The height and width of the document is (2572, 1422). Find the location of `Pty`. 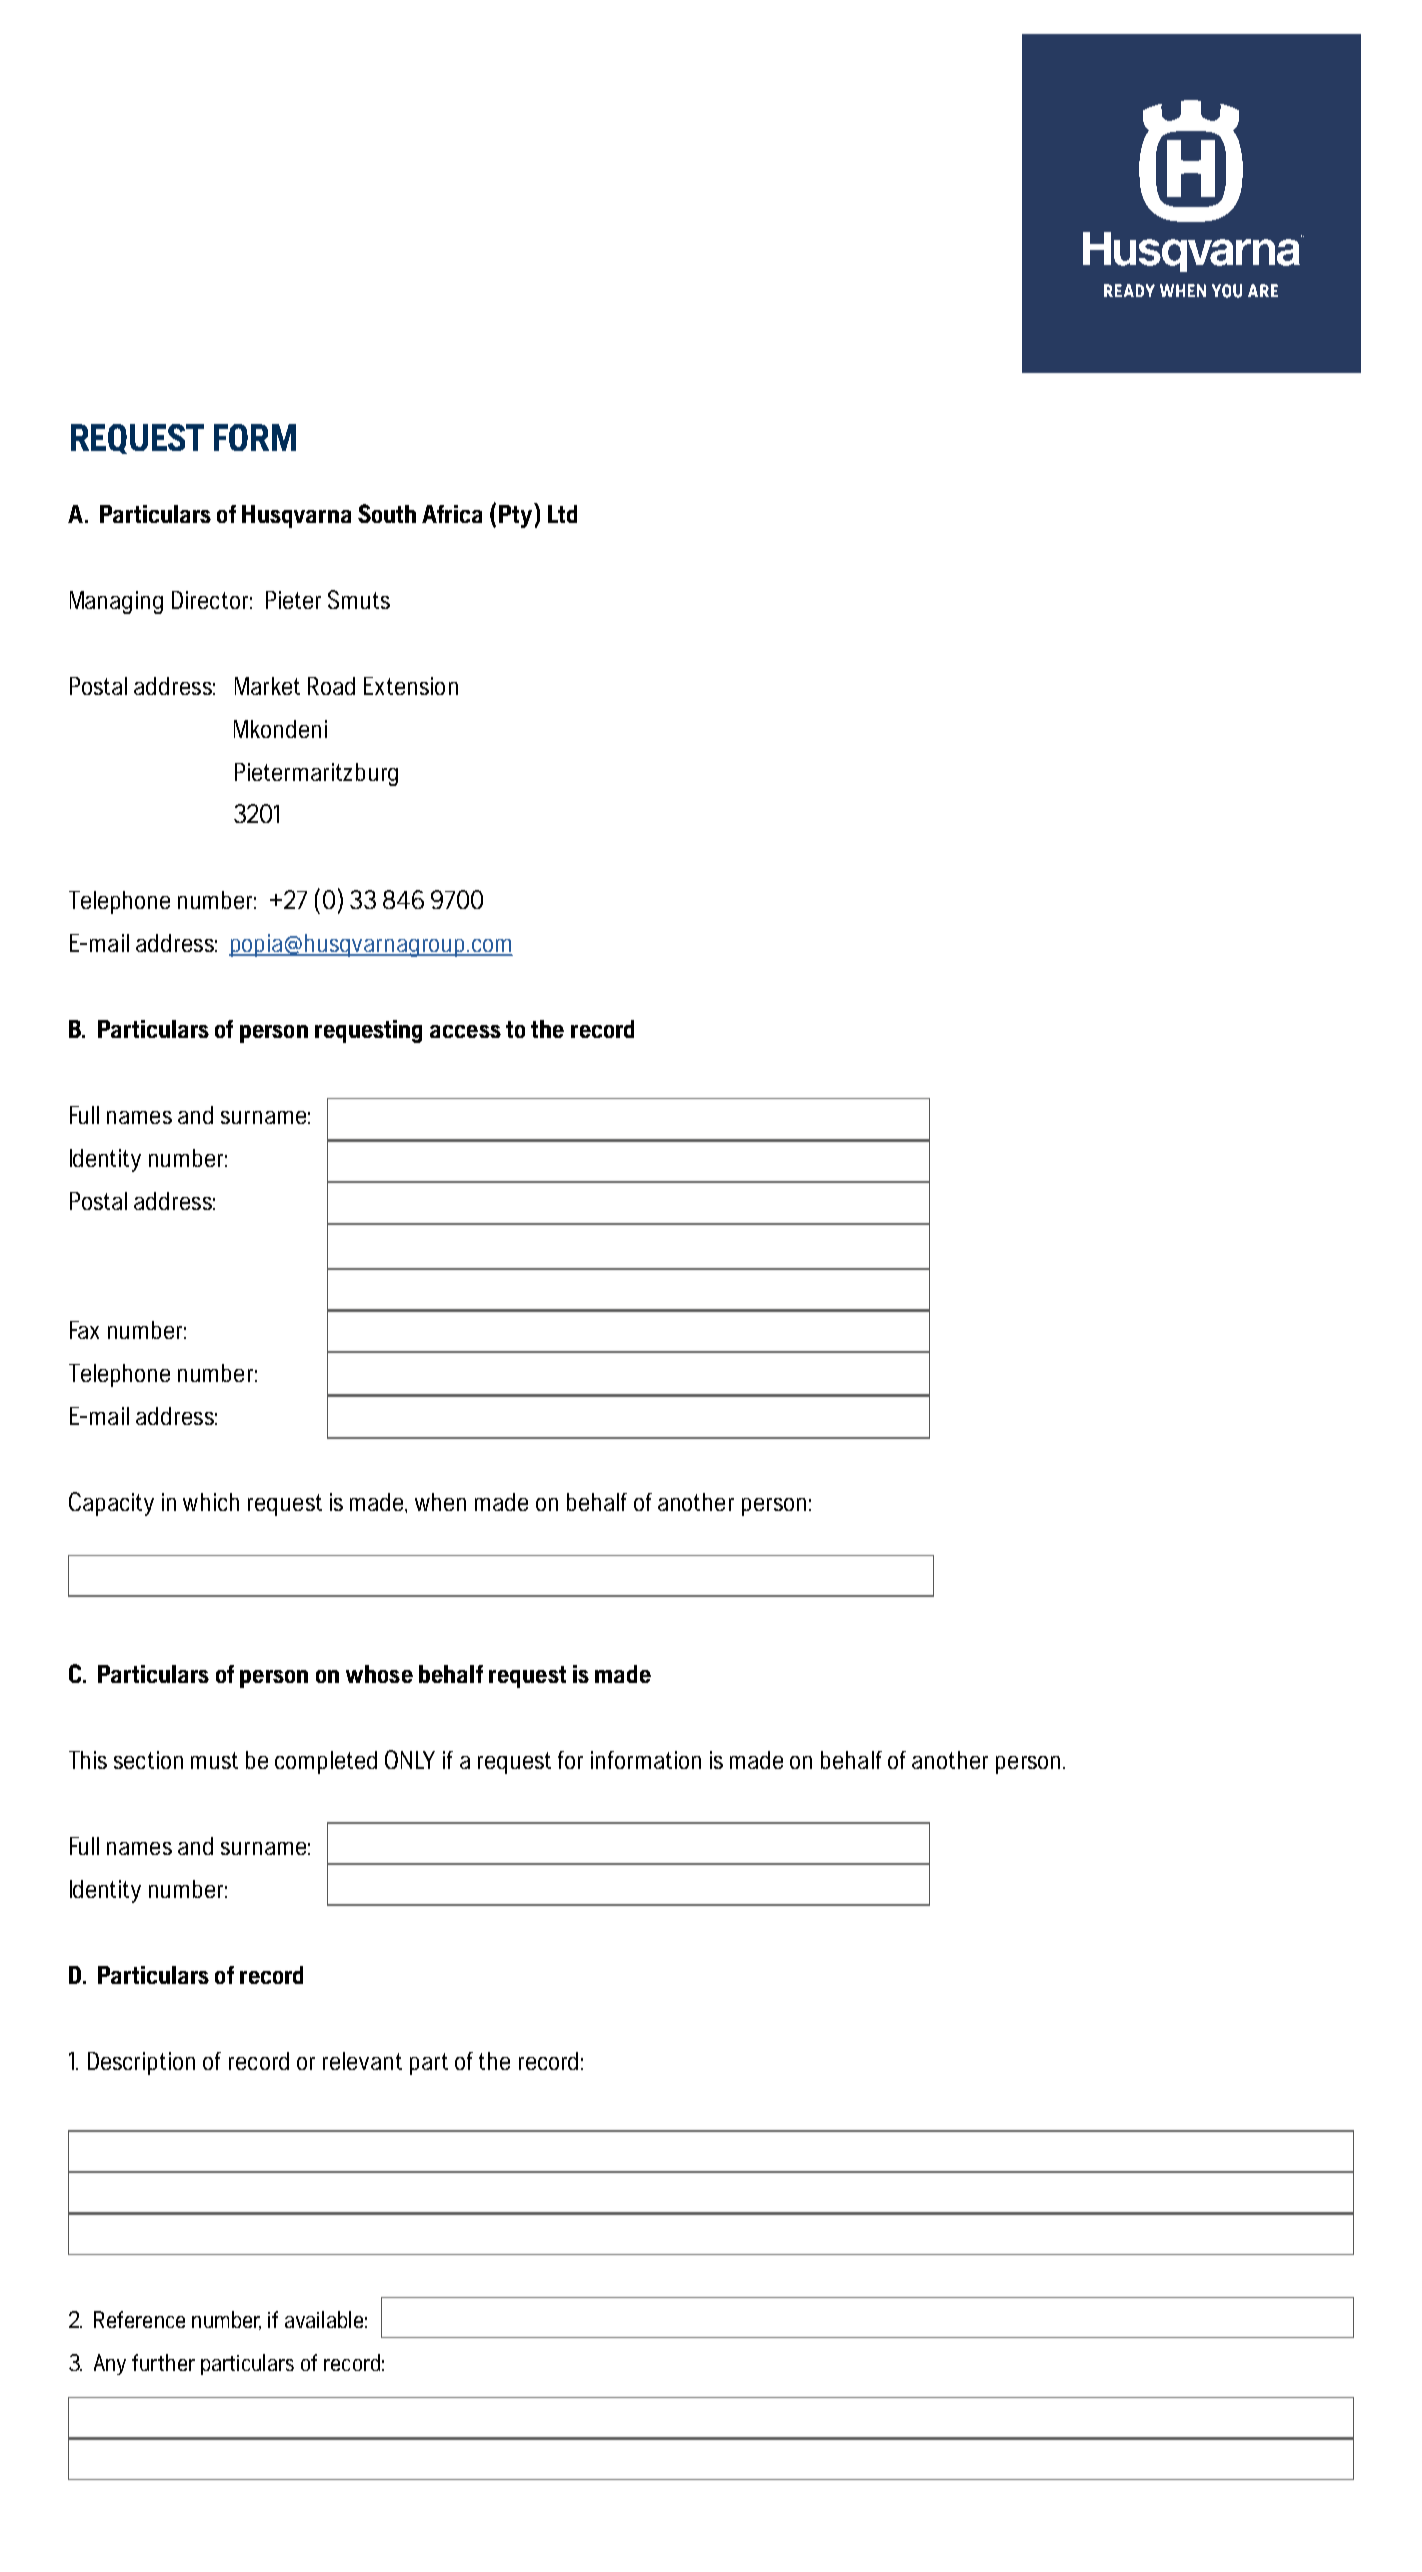

Pty is located at coordinates (517, 515).
